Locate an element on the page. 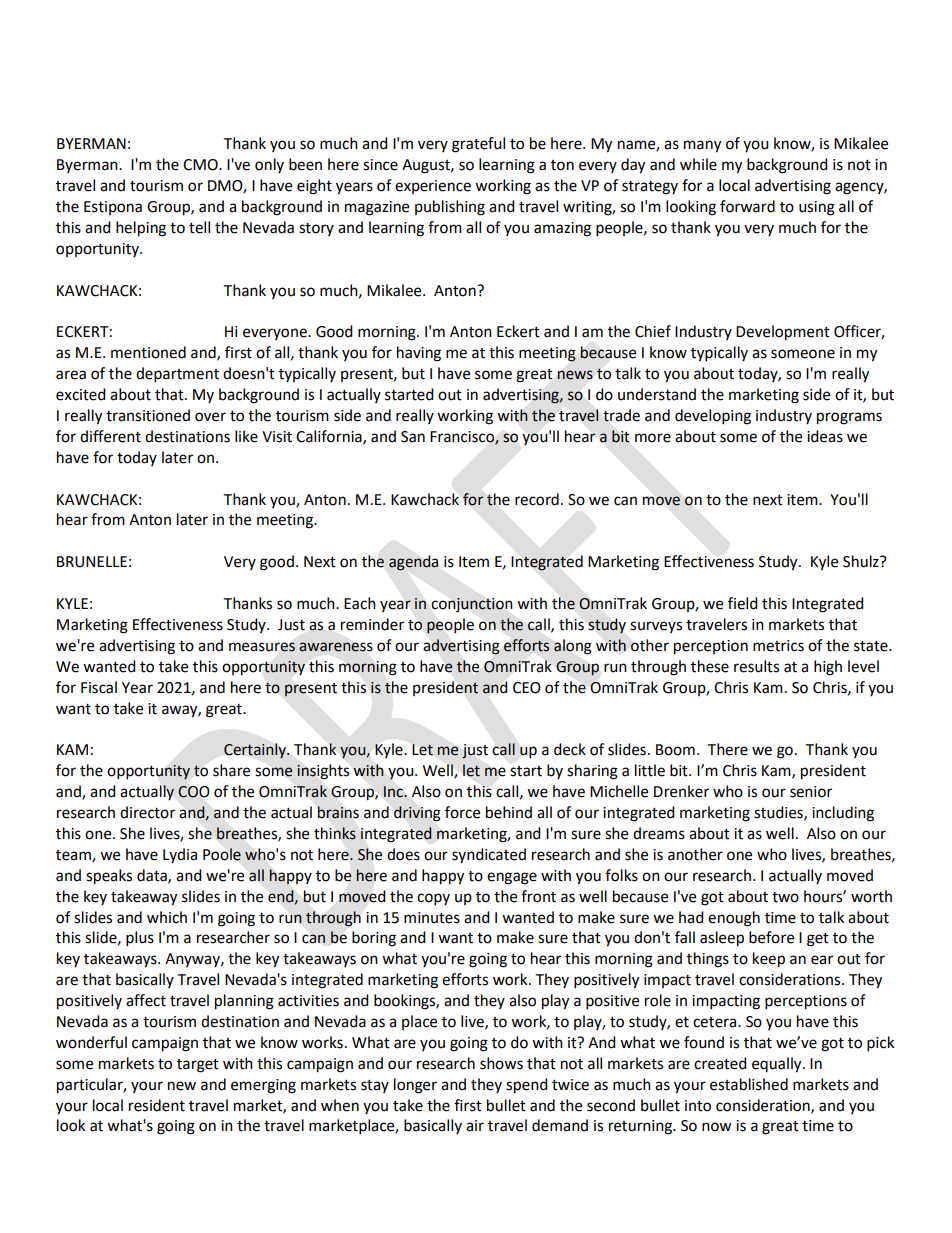  forward is located at coordinates (747, 206).
